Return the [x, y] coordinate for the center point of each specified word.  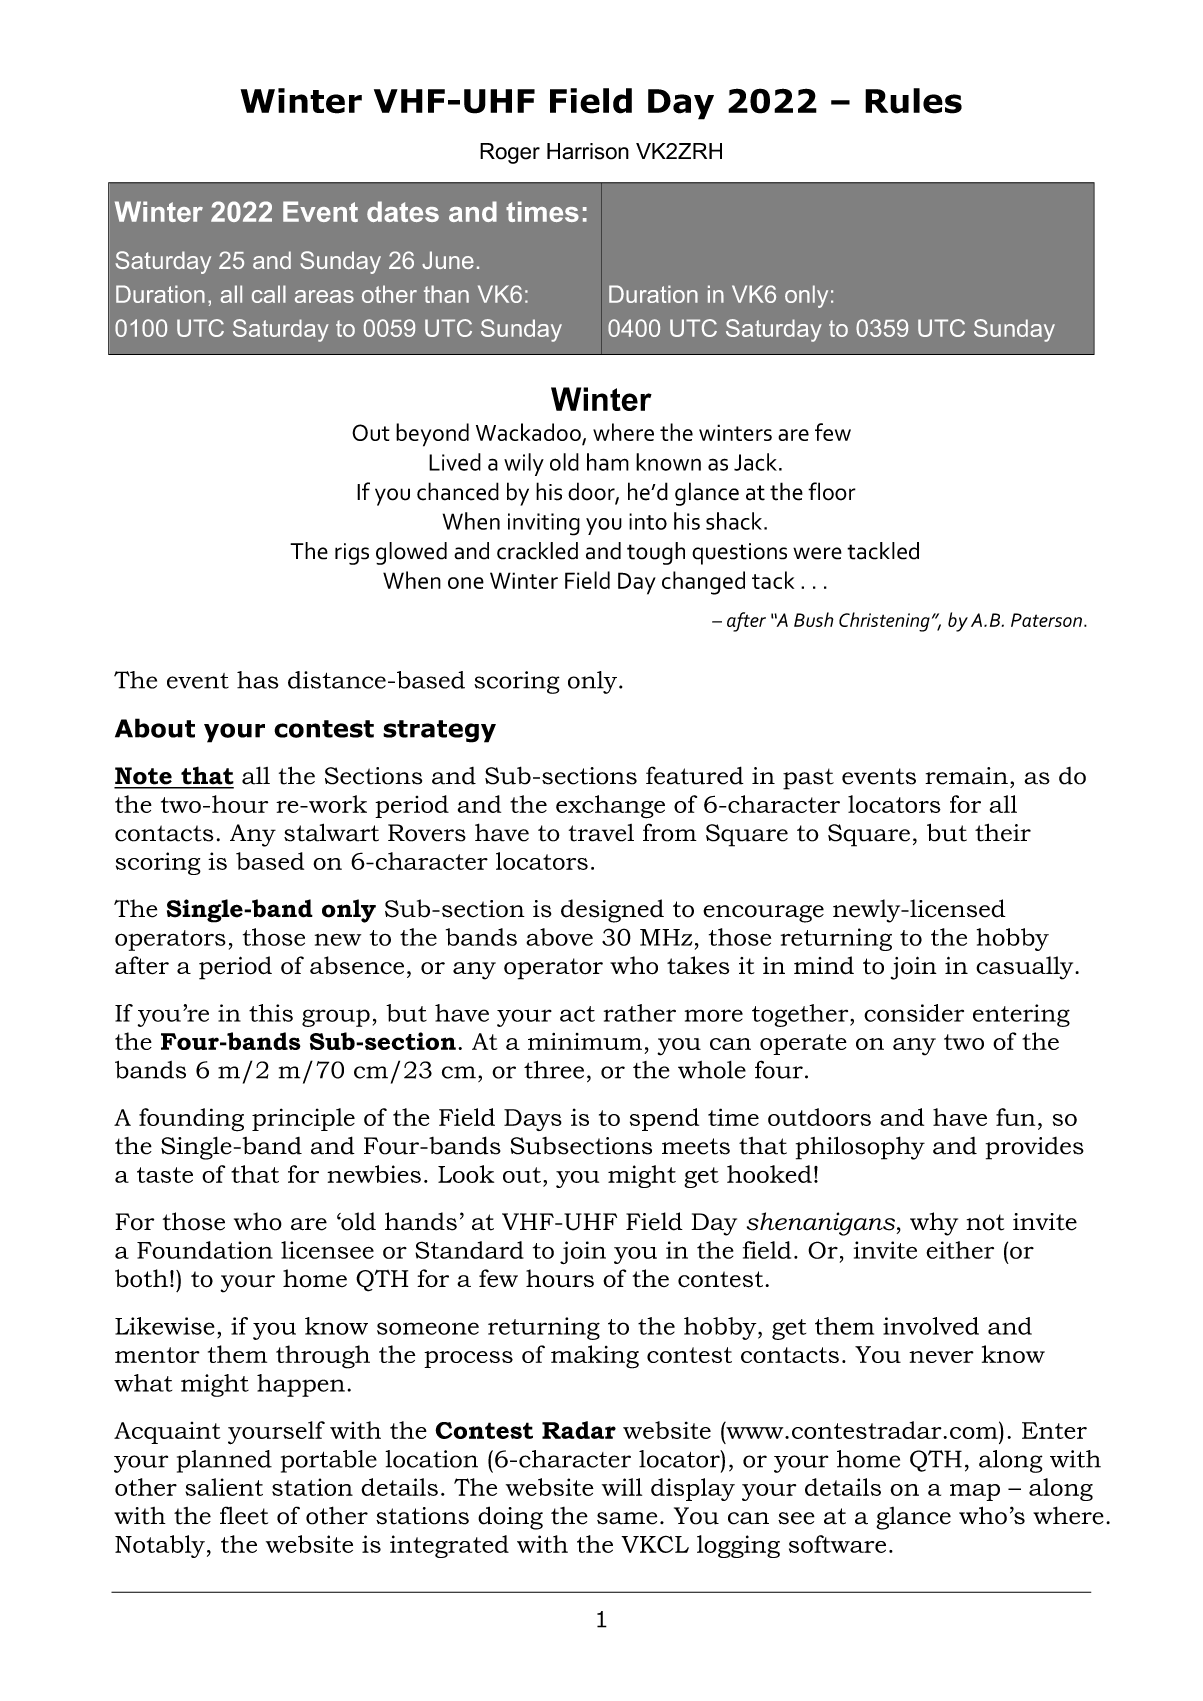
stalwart [331, 832]
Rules [913, 101]
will [622, 1487]
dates [403, 211]
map [975, 1492]
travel [601, 833]
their [1003, 832]
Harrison [588, 151]
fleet [244, 1515]
